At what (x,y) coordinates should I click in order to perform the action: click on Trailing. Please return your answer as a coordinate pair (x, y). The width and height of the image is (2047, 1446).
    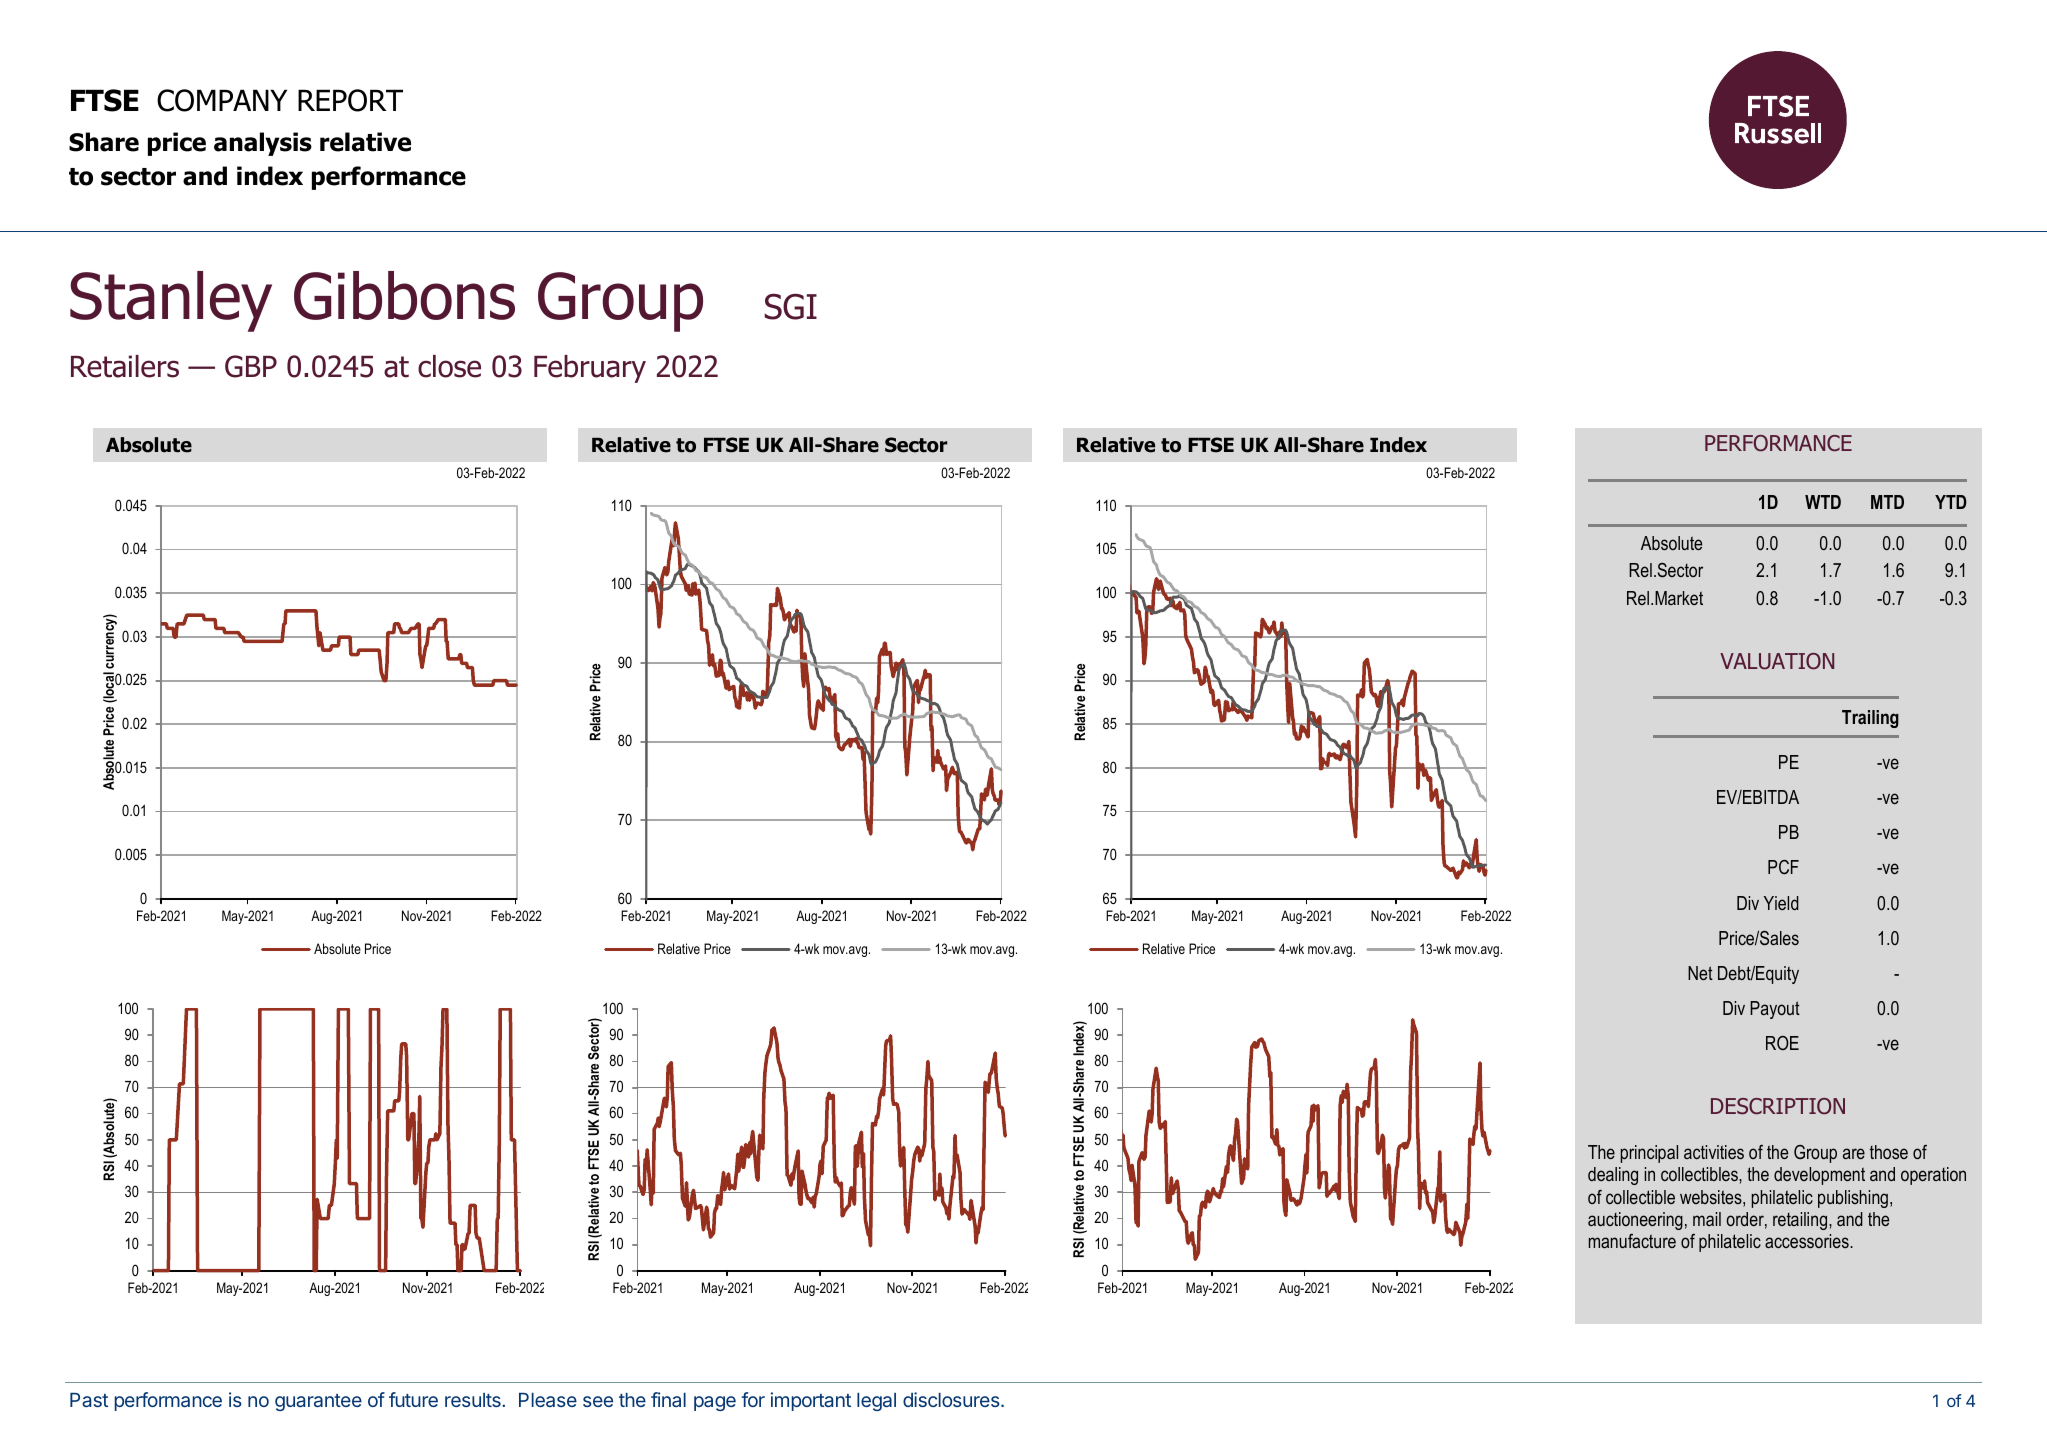
    Looking at the image, I should click on (1870, 719).
